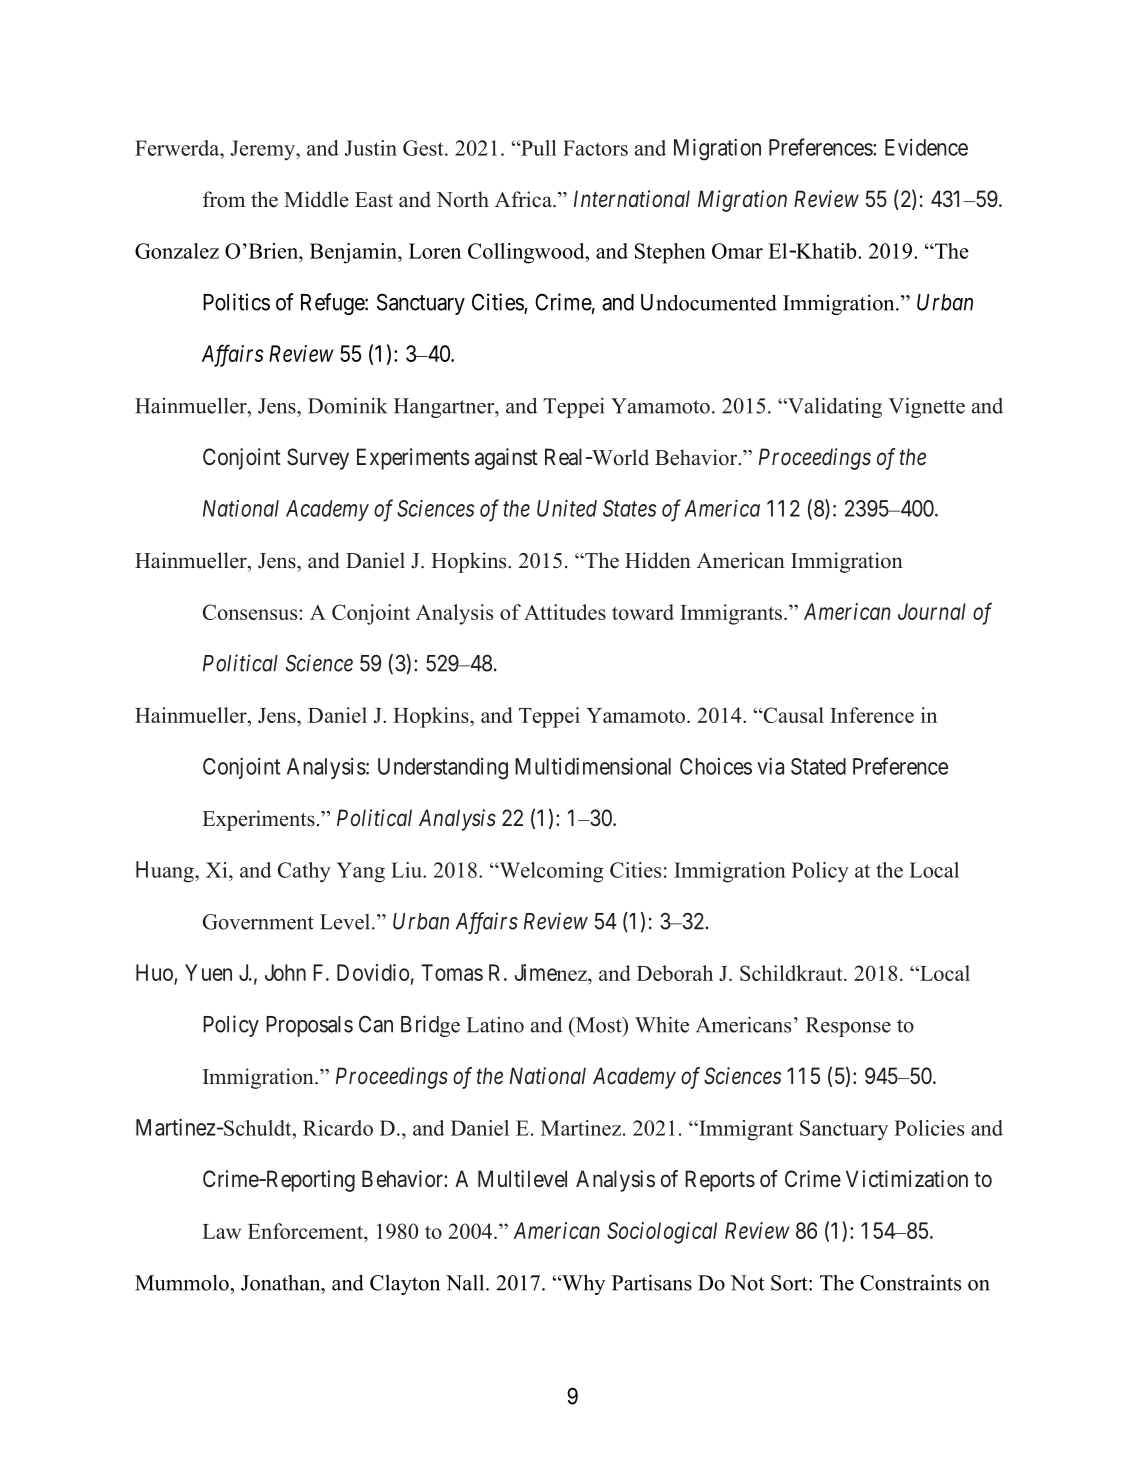 The width and height of the screenshot is (1144, 1480). Describe the element at coordinates (926, 407) in the screenshot. I see `Vignette` at that location.
